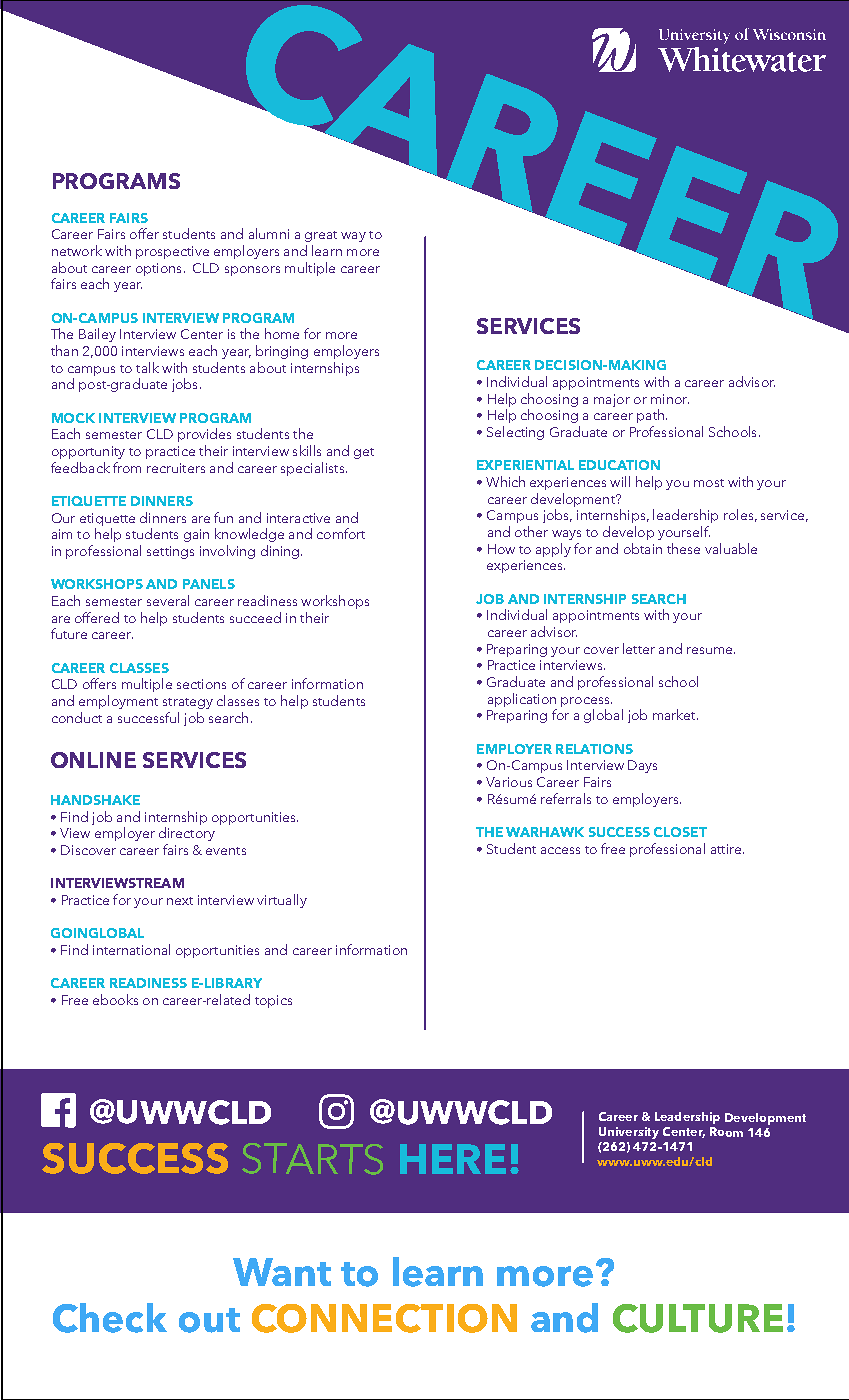 The image size is (849, 1400). Describe the element at coordinates (170, 552) in the screenshot. I see `settings` at that location.
